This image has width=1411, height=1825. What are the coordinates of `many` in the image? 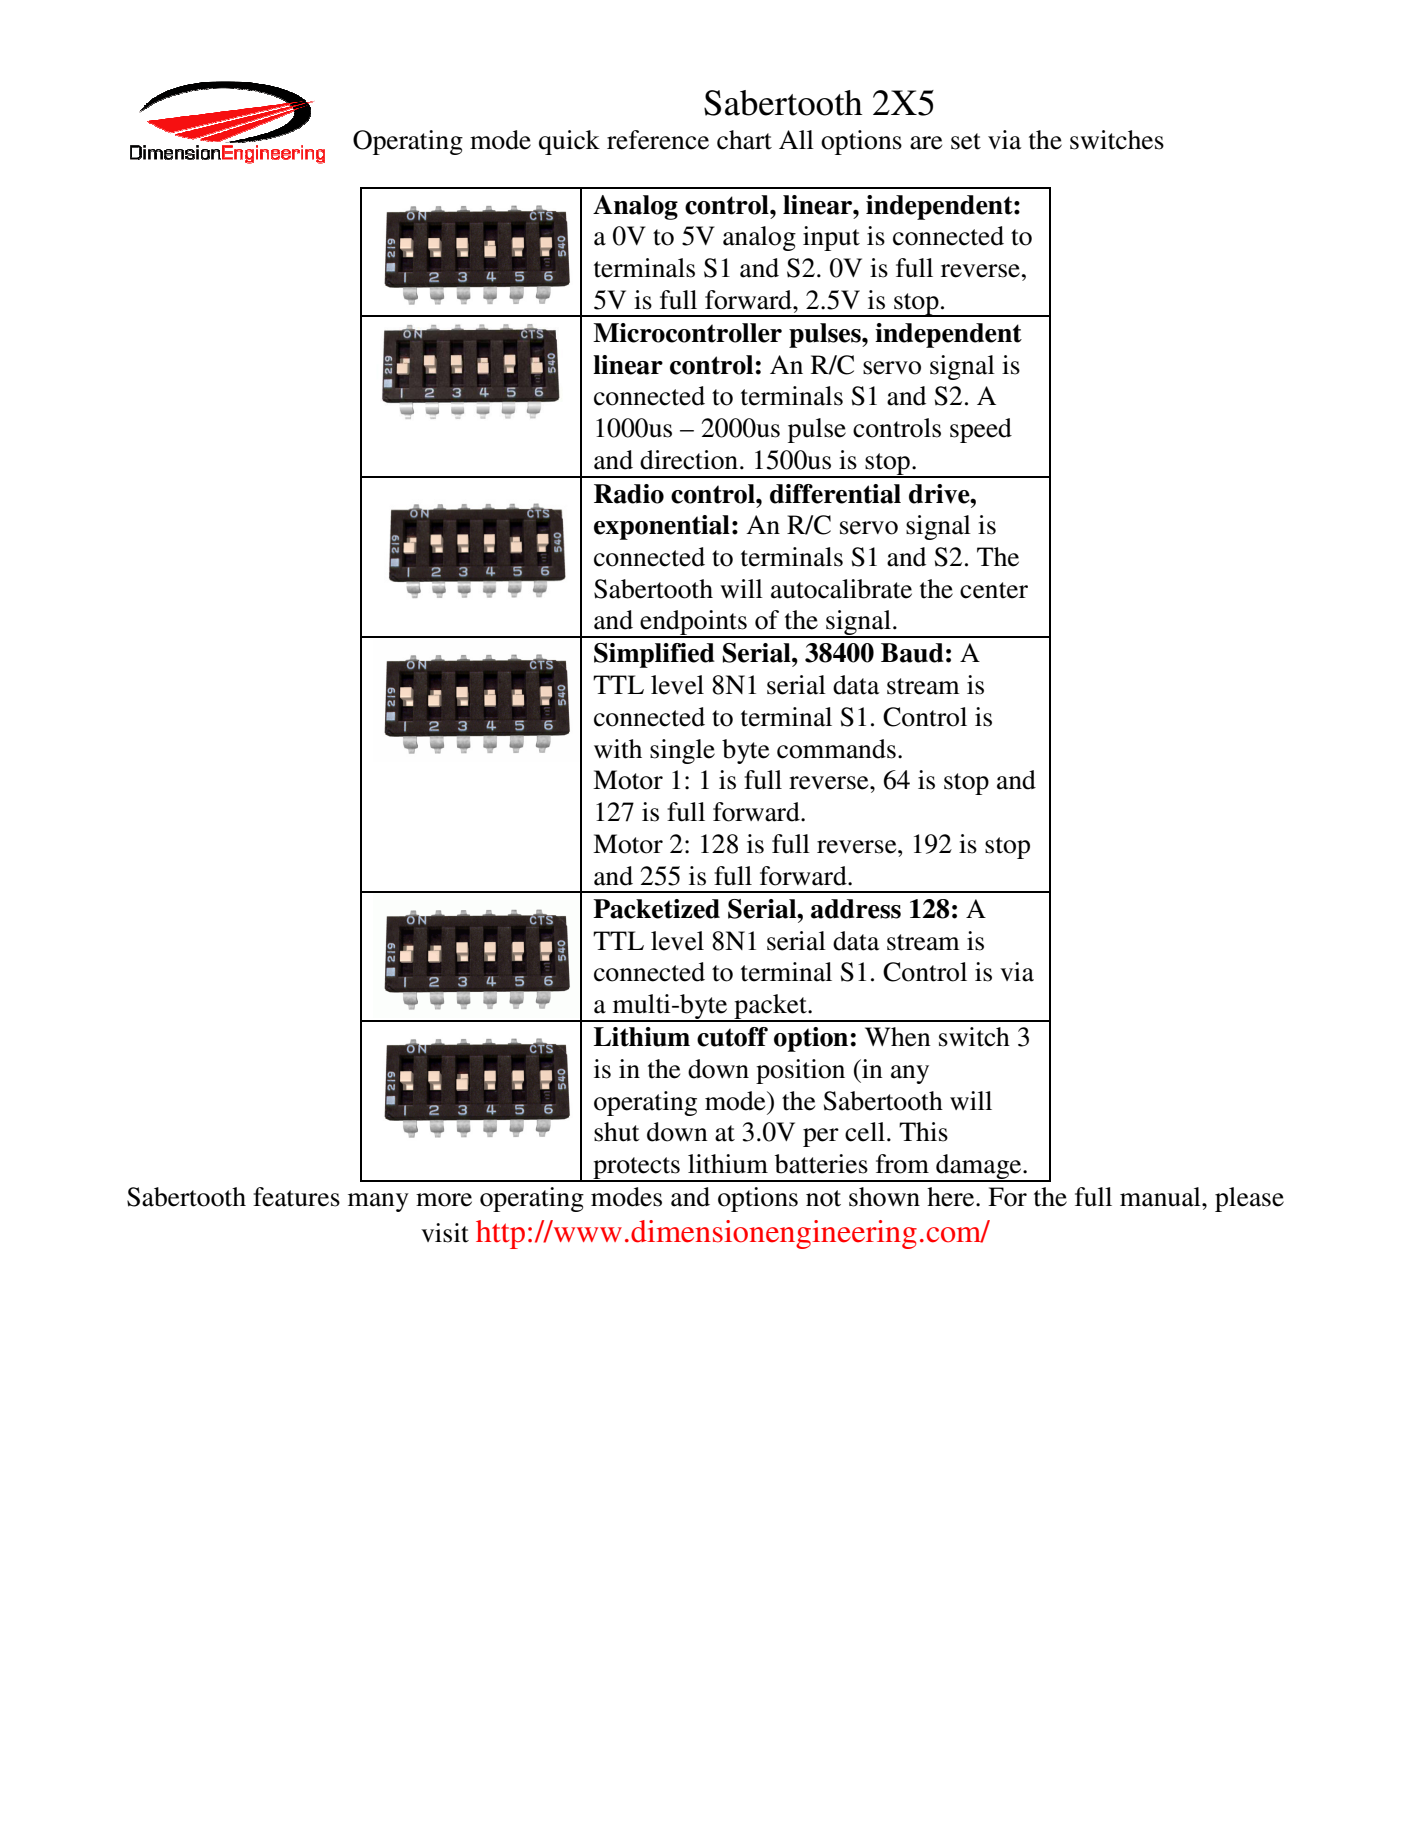 It's located at (378, 1202).
